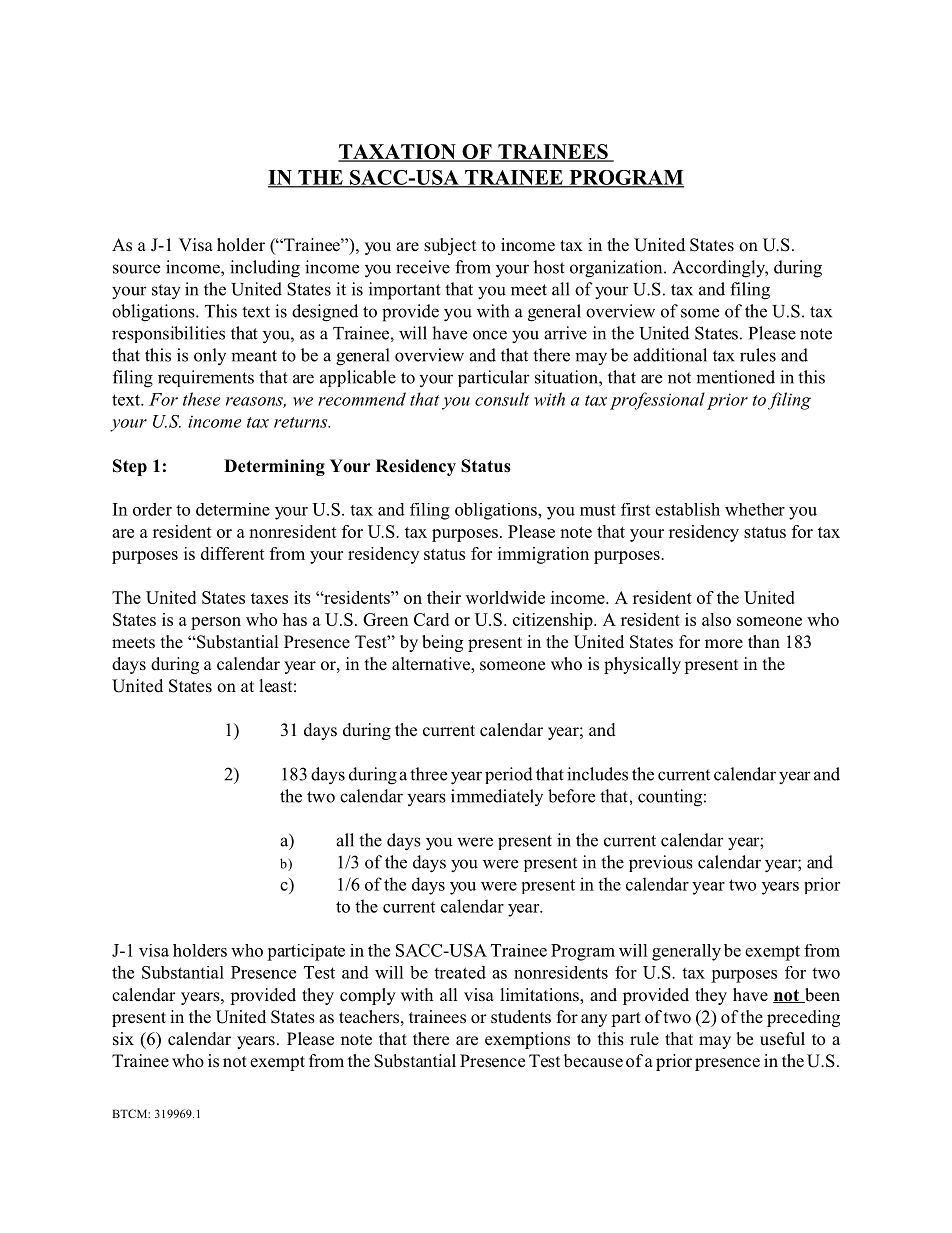 The width and height of the screenshot is (952, 1233). I want to click on consult, so click(502, 399).
